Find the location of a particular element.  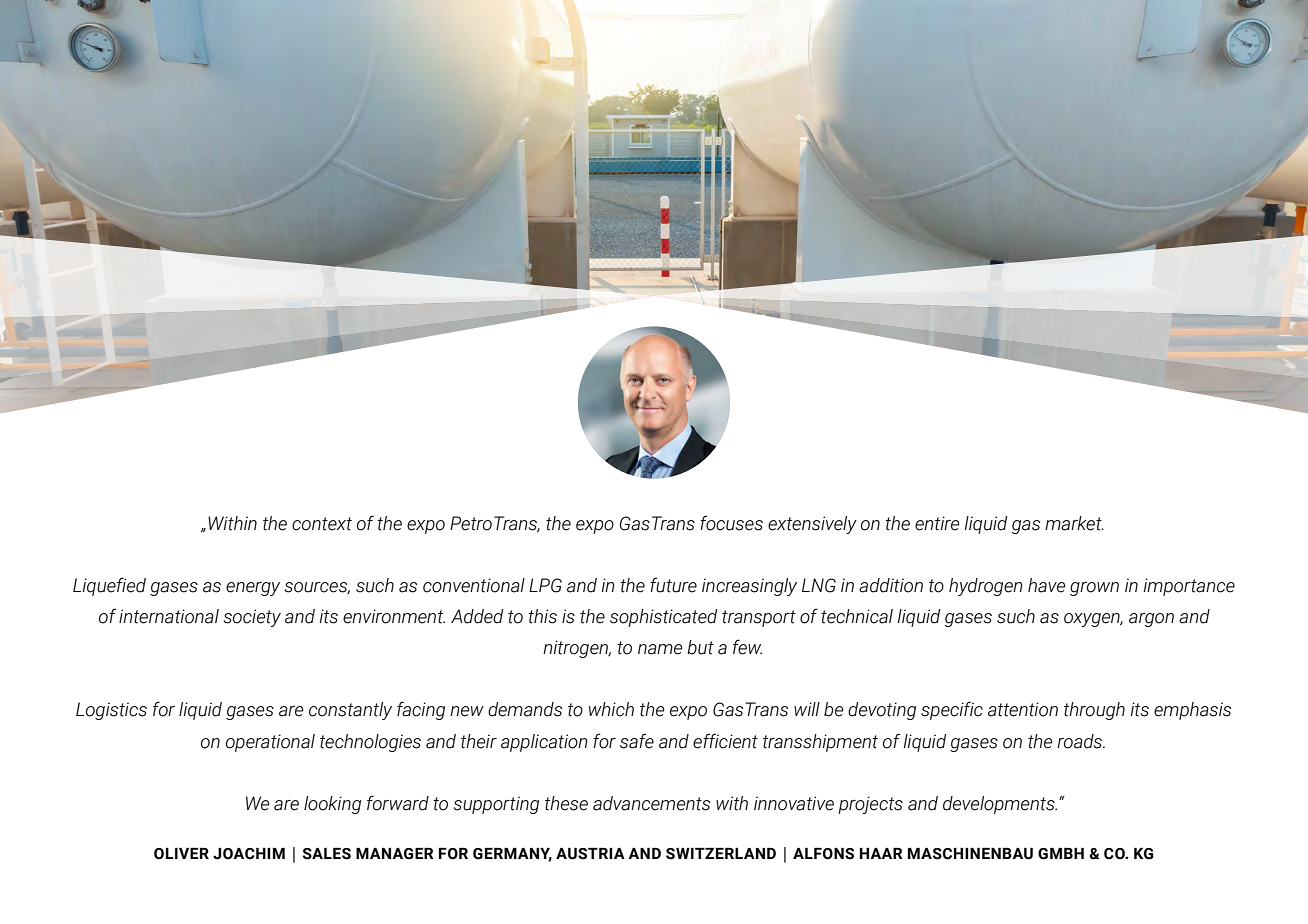

JOACHIM is located at coordinates (249, 854).
